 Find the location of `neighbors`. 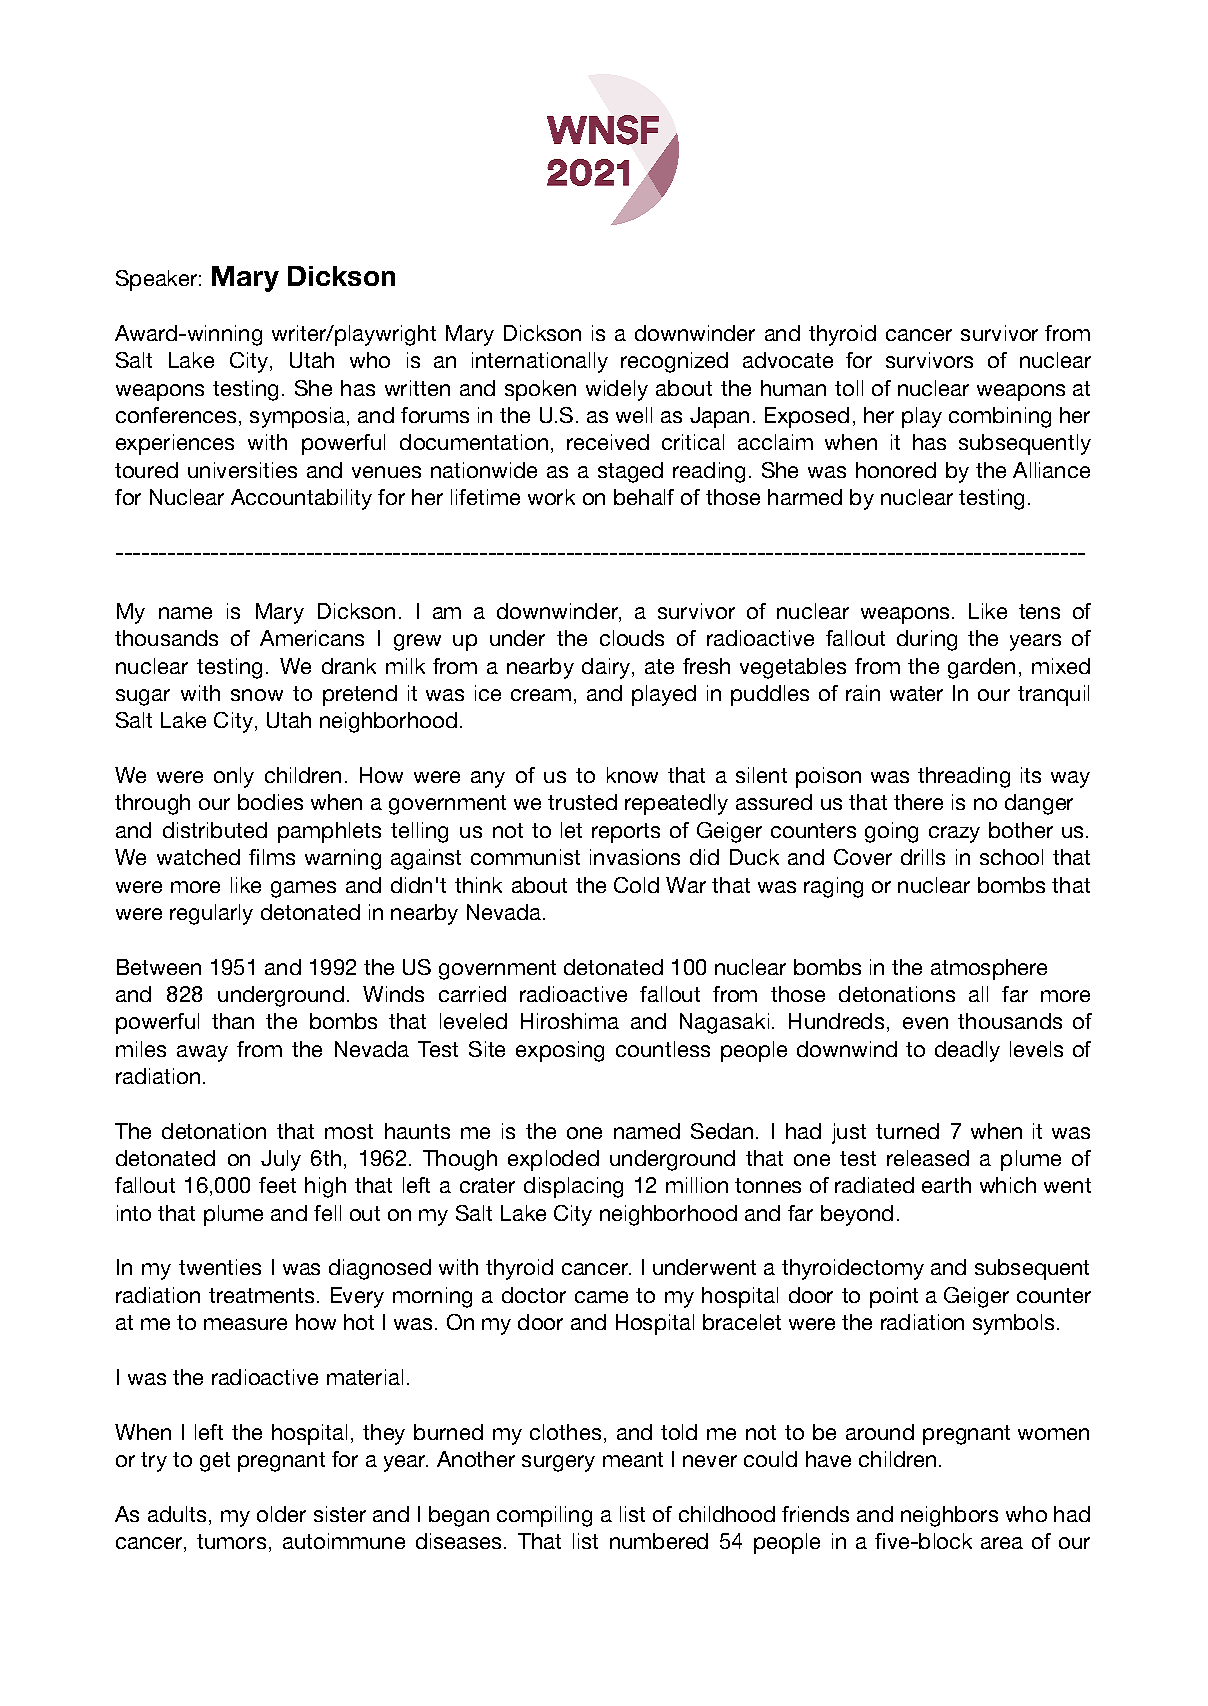

neighbors is located at coordinates (949, 1516).
